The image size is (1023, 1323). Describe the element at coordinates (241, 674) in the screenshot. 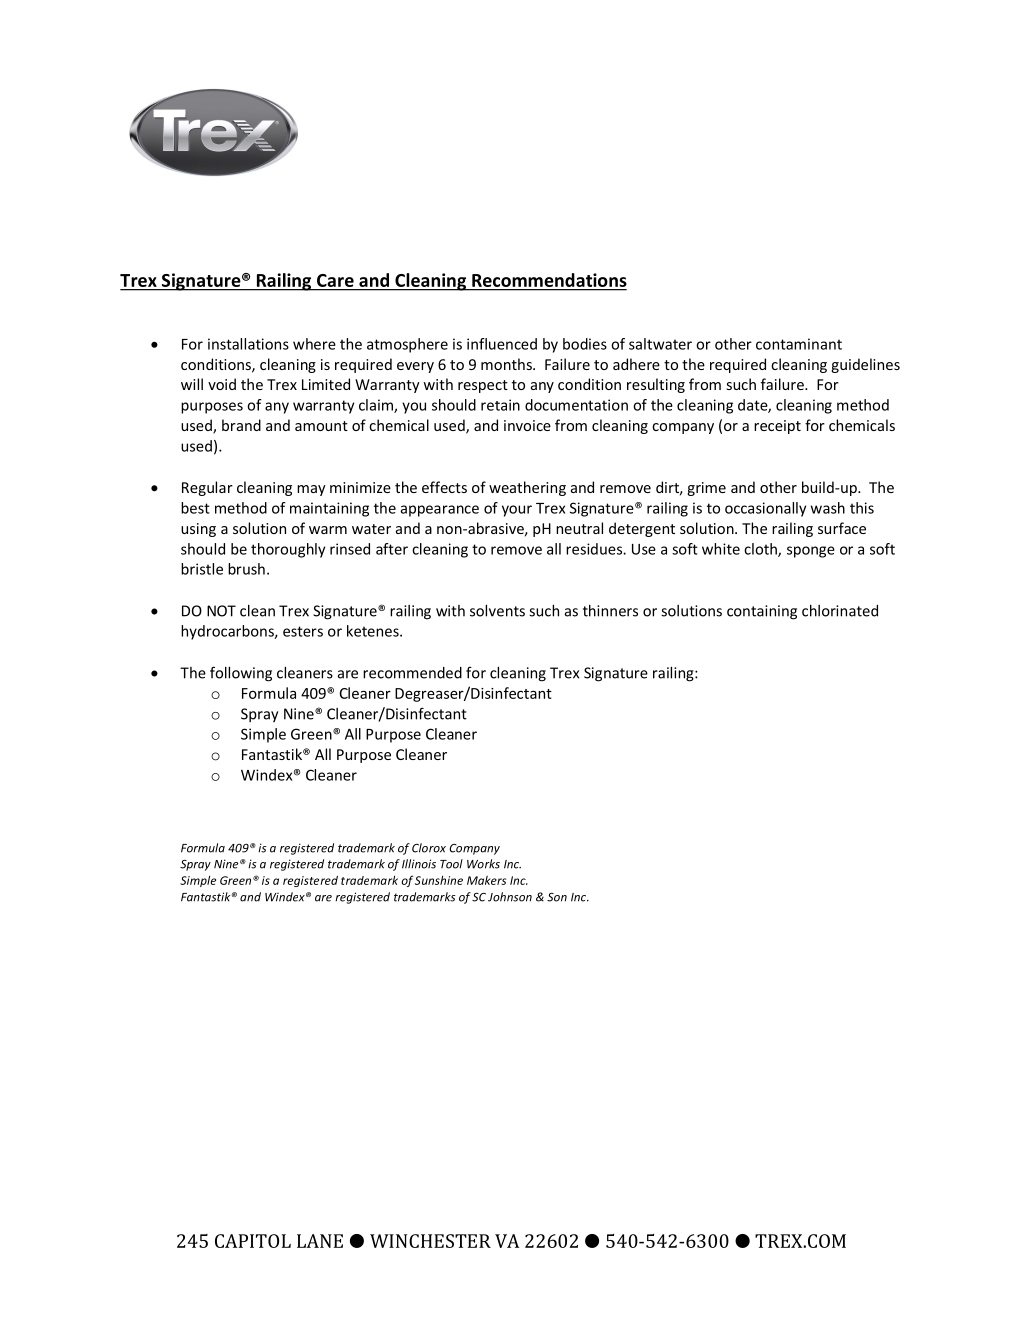

I see `following` at that location.
